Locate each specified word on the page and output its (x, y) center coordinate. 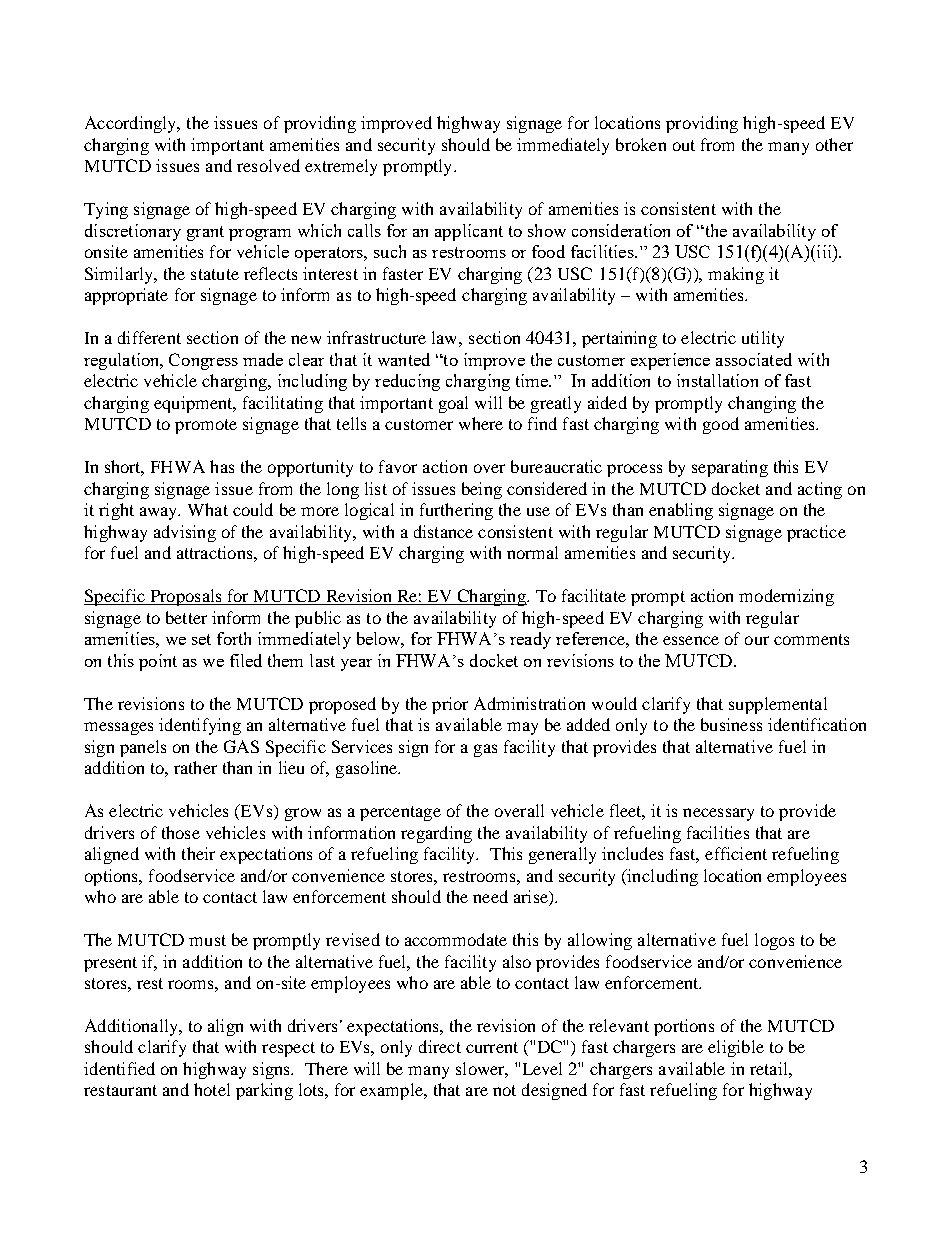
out (684, 145)
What (208, 509)
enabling (681, 511)
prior (450, 705)
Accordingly (132, 124)
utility (763, 339)
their (198, 853)
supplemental (778, 705)
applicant (469, 232)
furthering (456, 511)
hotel (212, 1089)
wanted (404, 359)
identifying (200, 726)
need (490, 896)
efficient (736, 853)
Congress (203, 361)
